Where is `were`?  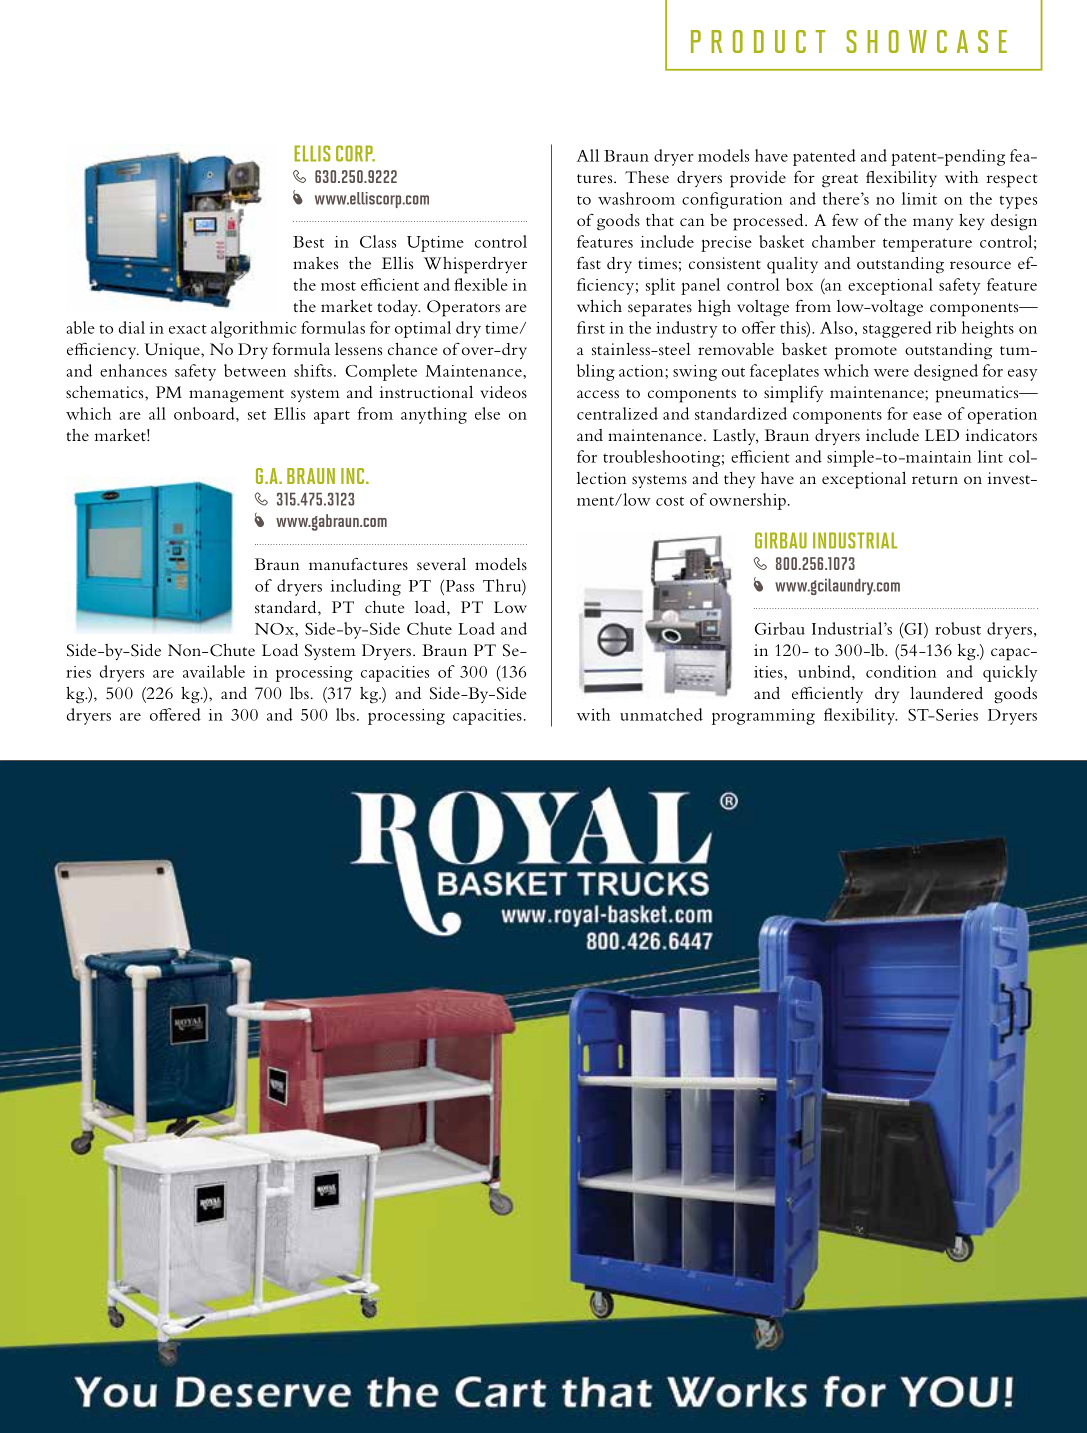 were is located at coordinates (891, 373).
